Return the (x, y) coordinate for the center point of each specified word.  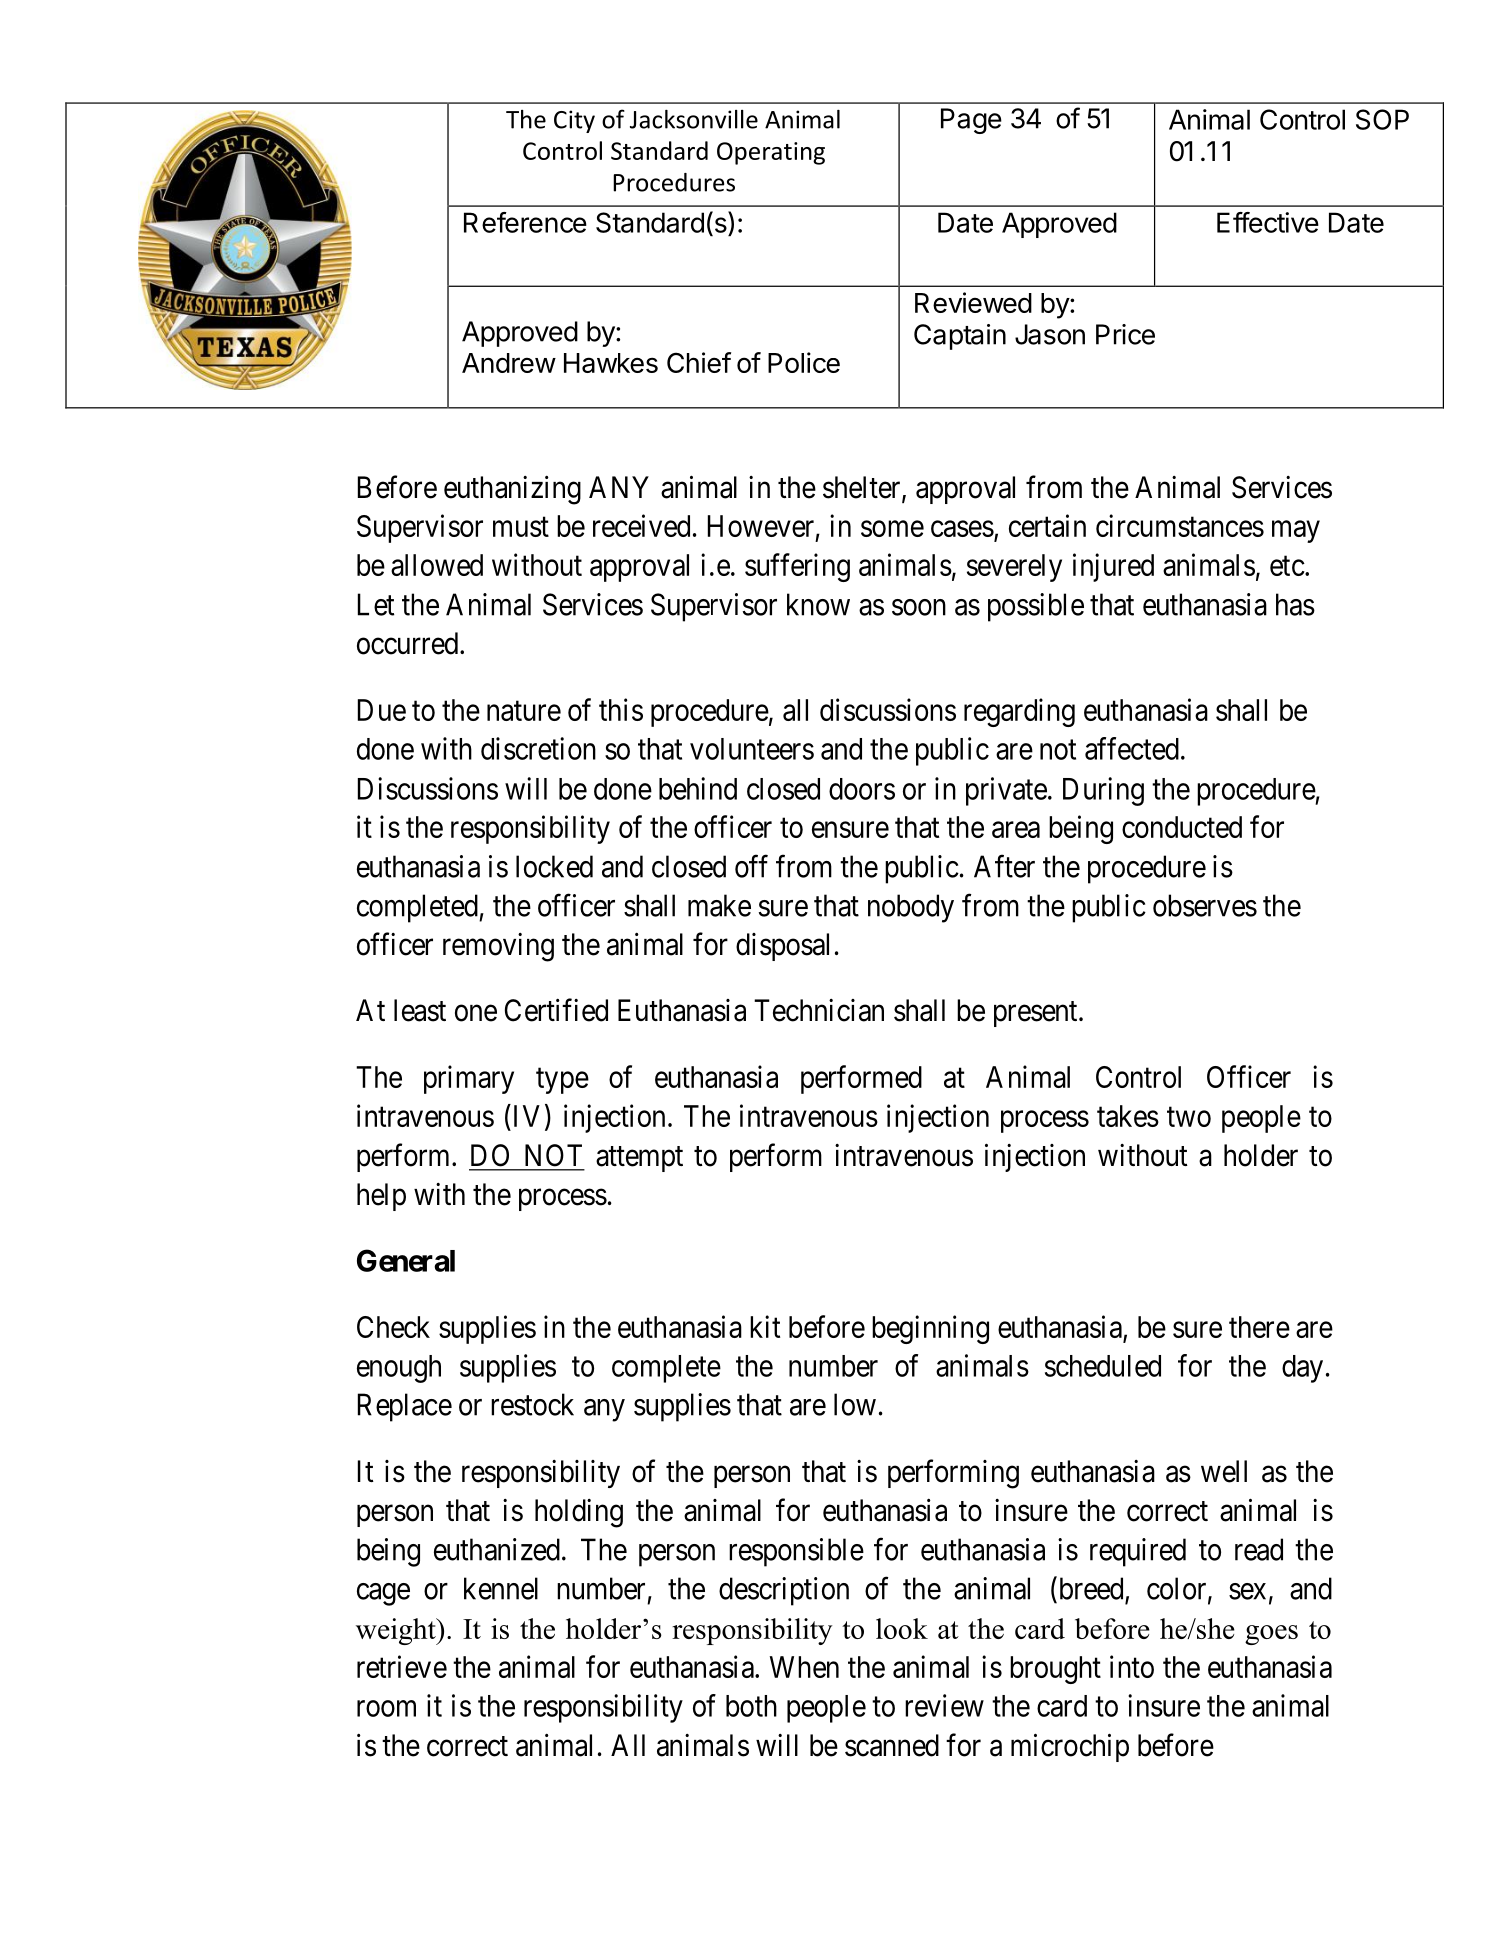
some (892, 529)
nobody (911, 908)
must (521, 527)
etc (1287, 566)
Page (971, 121)
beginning (930, 1329)
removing (498, 947)
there (1259, 1327)
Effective (1268, 222)
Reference (525, 222)
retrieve (402, 1666)
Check (393, 1327)
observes (1205, 905)
